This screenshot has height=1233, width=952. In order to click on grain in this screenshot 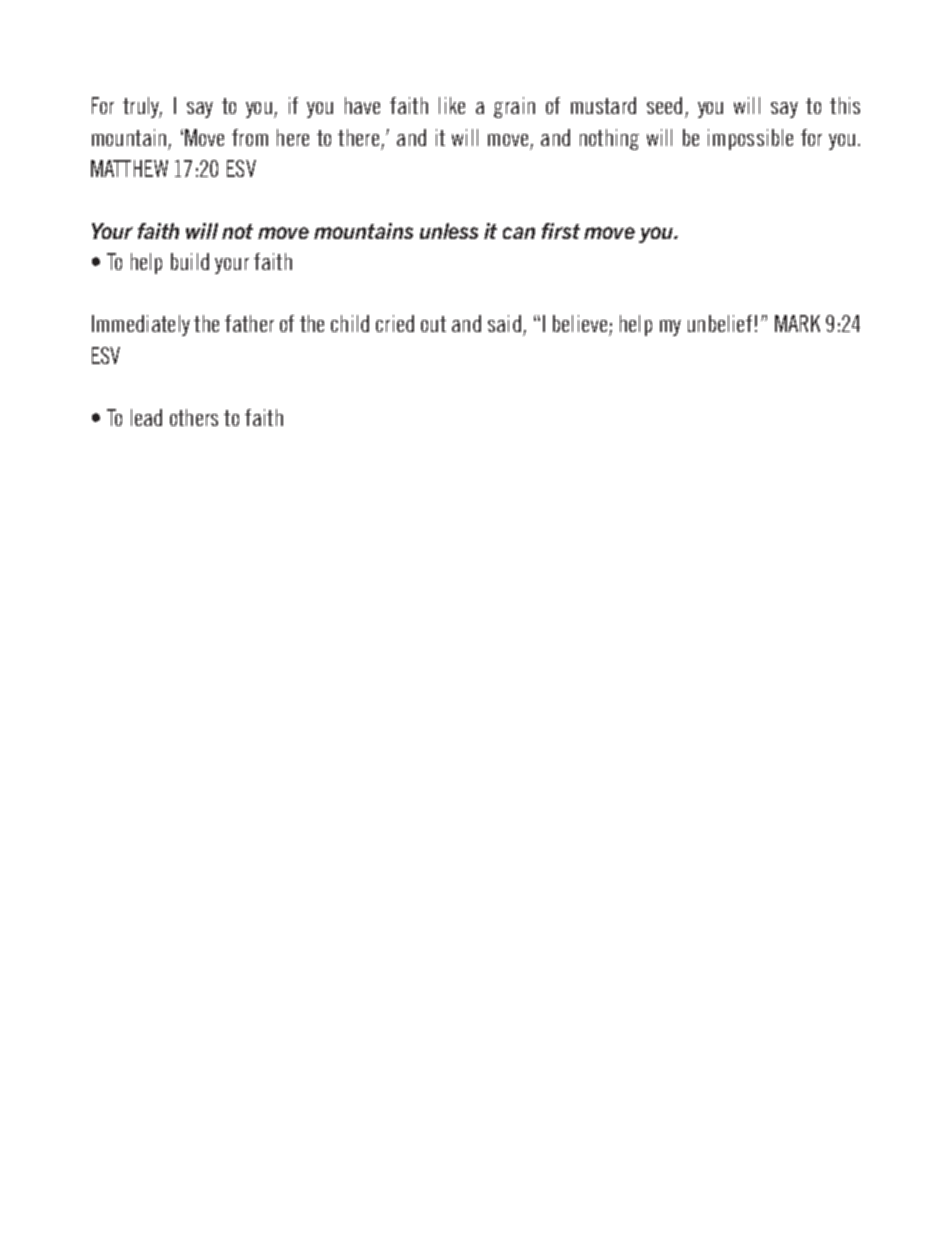, I will do `click(514, 107)`.
